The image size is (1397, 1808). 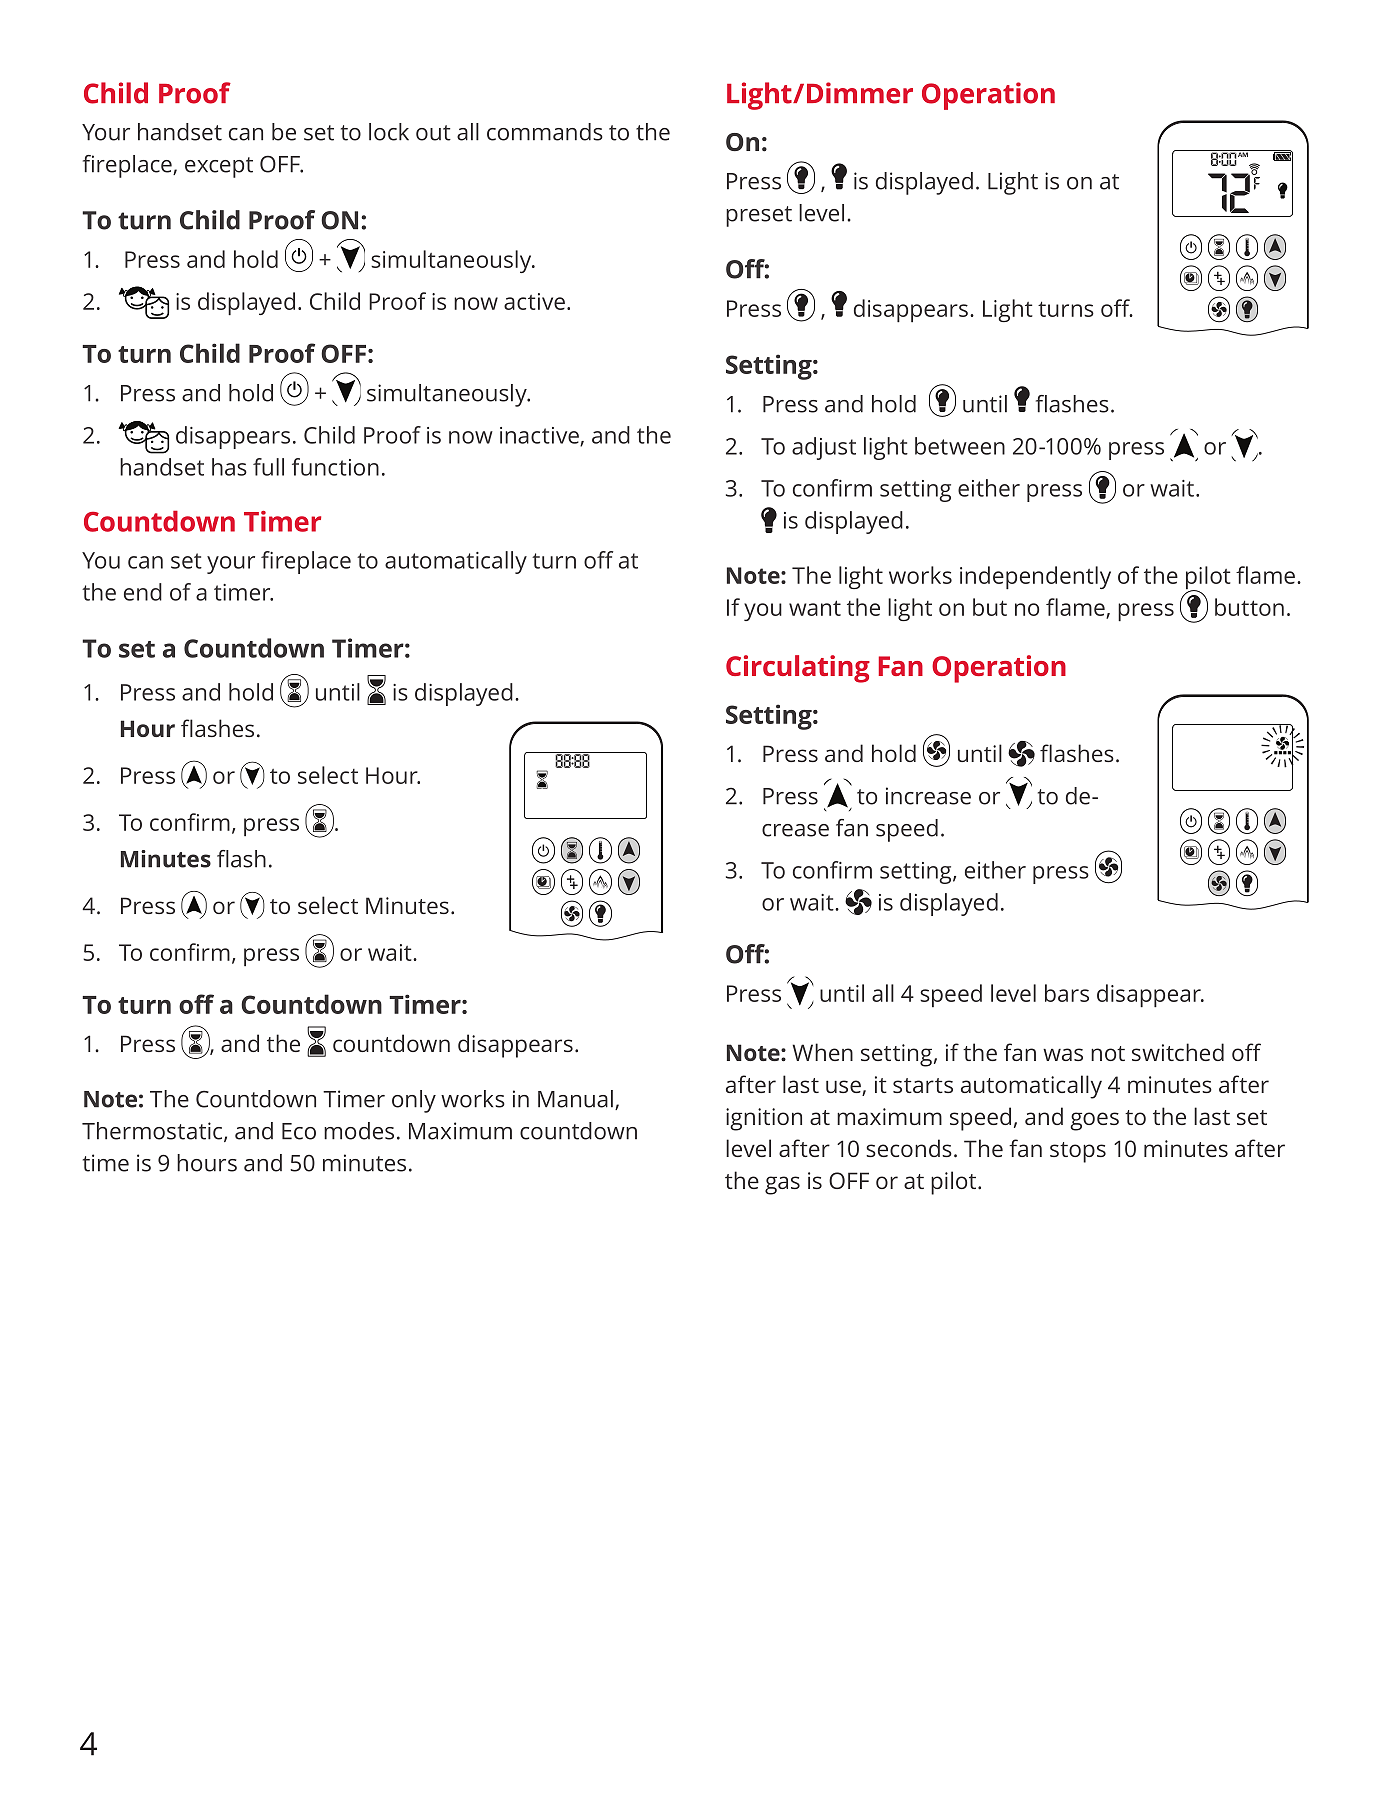 I want to click on adjust, so click(x=824, y=448).
